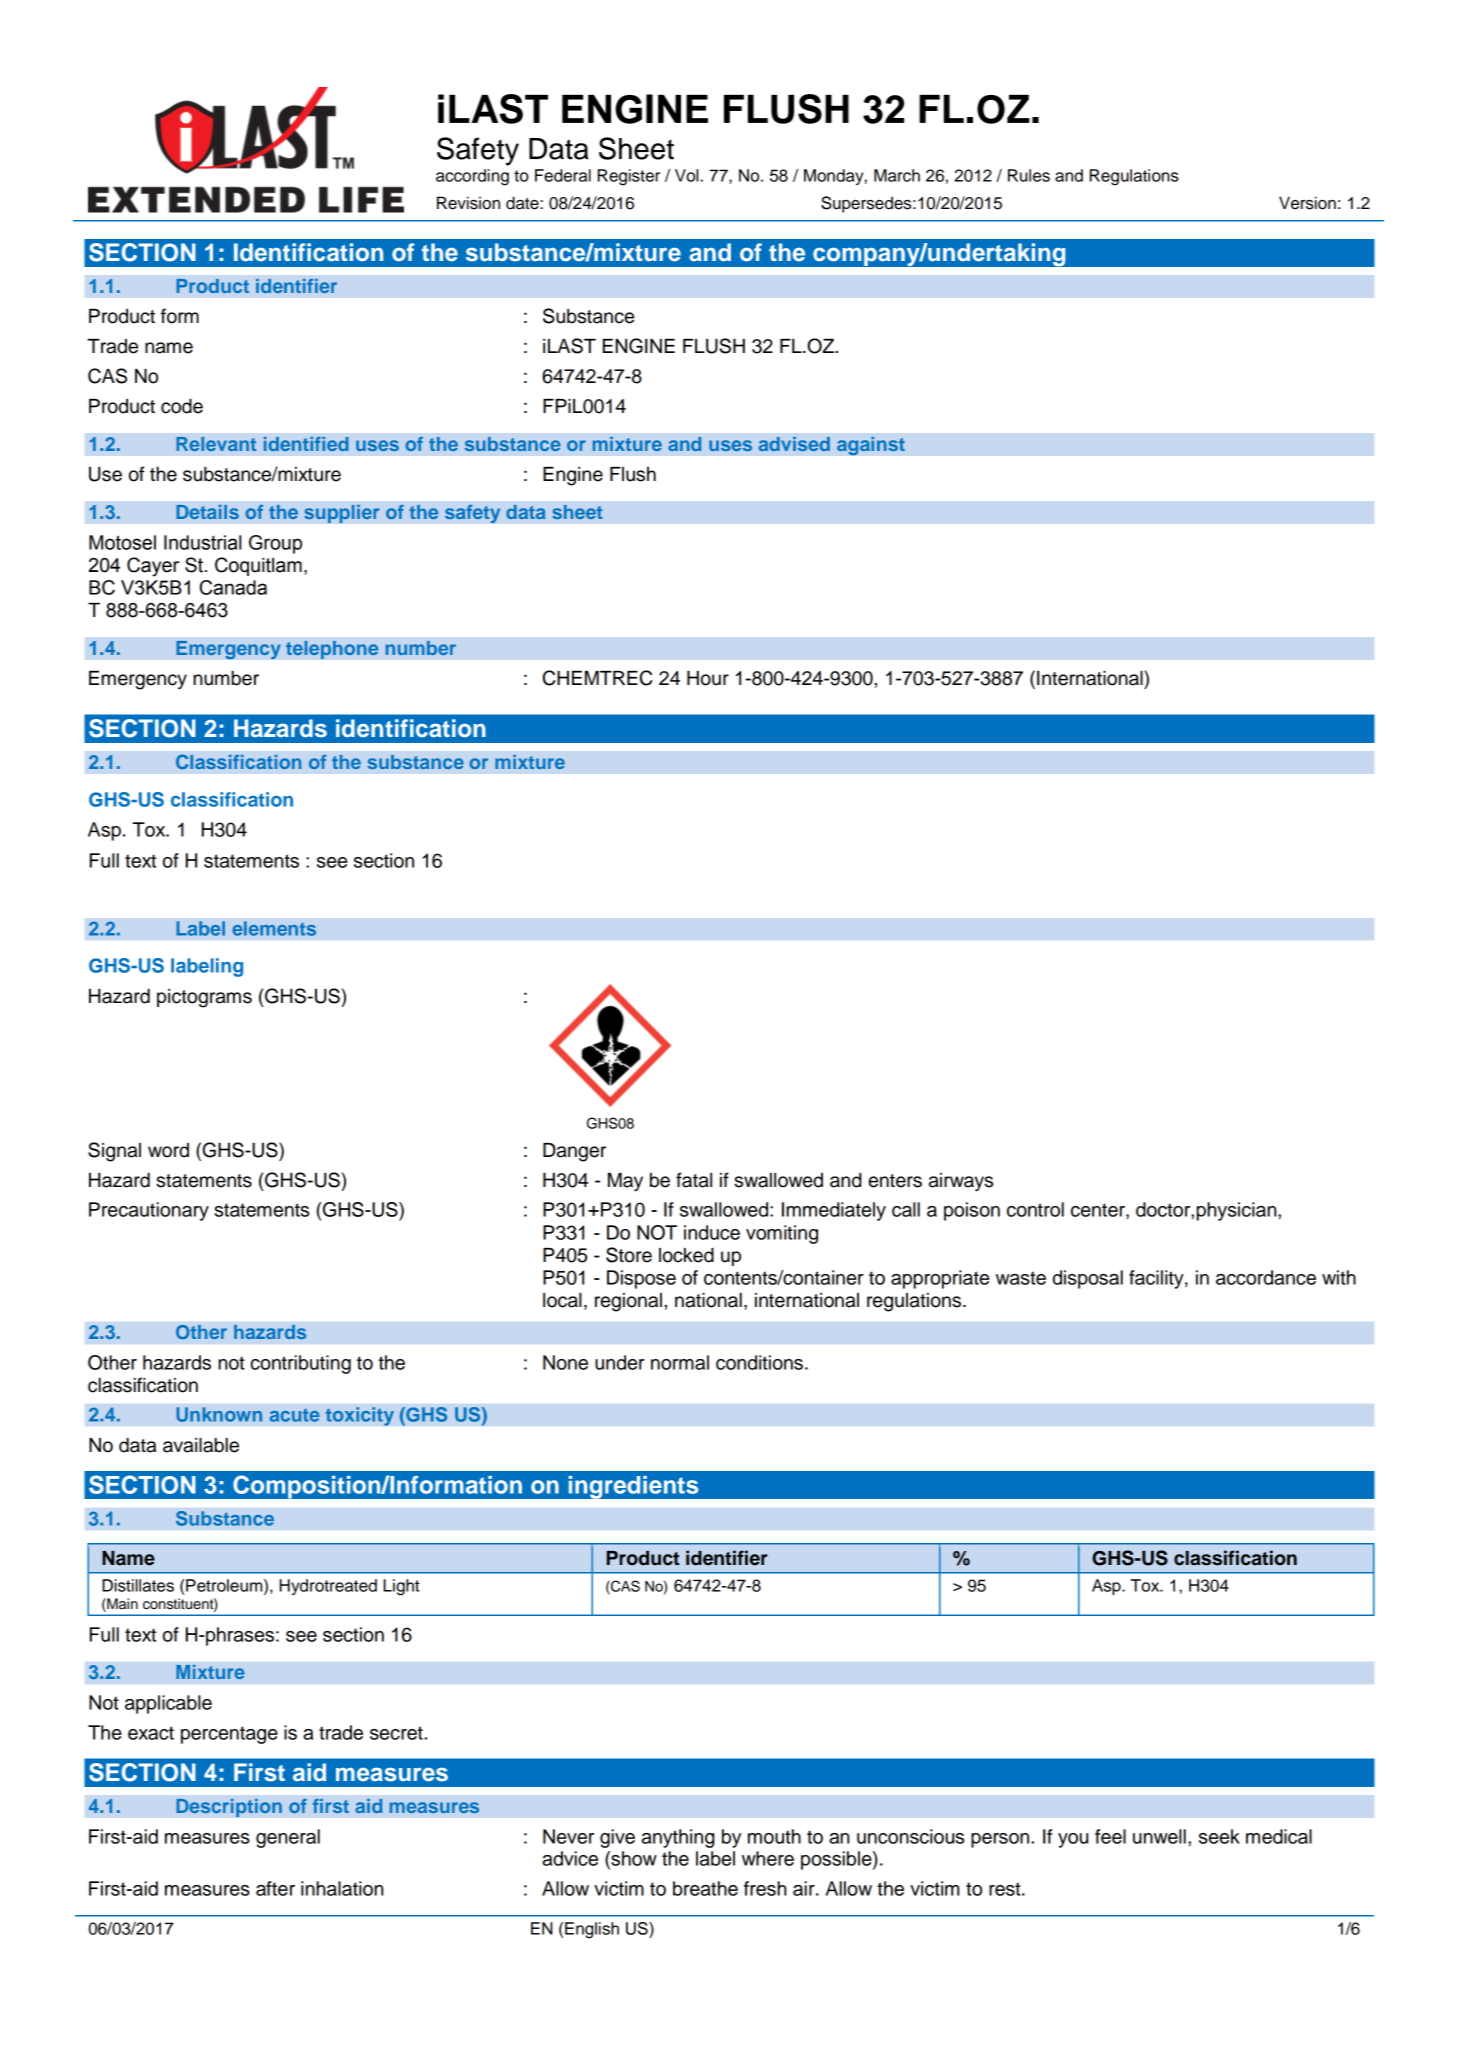 This screenshot has height=2063, width=1459. I want to click on Vol, so click(688, 175).
